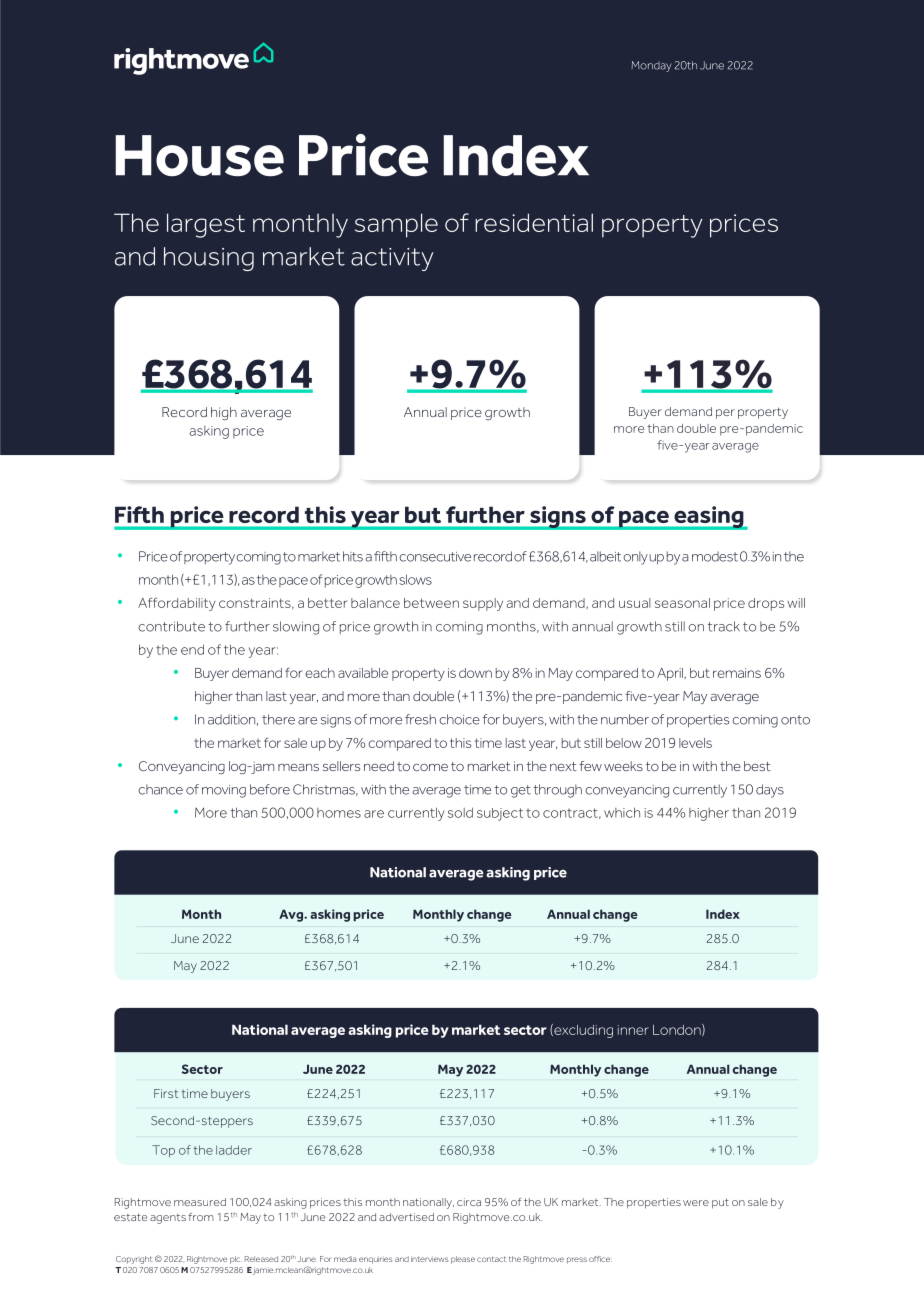  What do you see at coordinates (651, 66) in the screenshot?
I see `Monday` at bounding box center [651, 66].
